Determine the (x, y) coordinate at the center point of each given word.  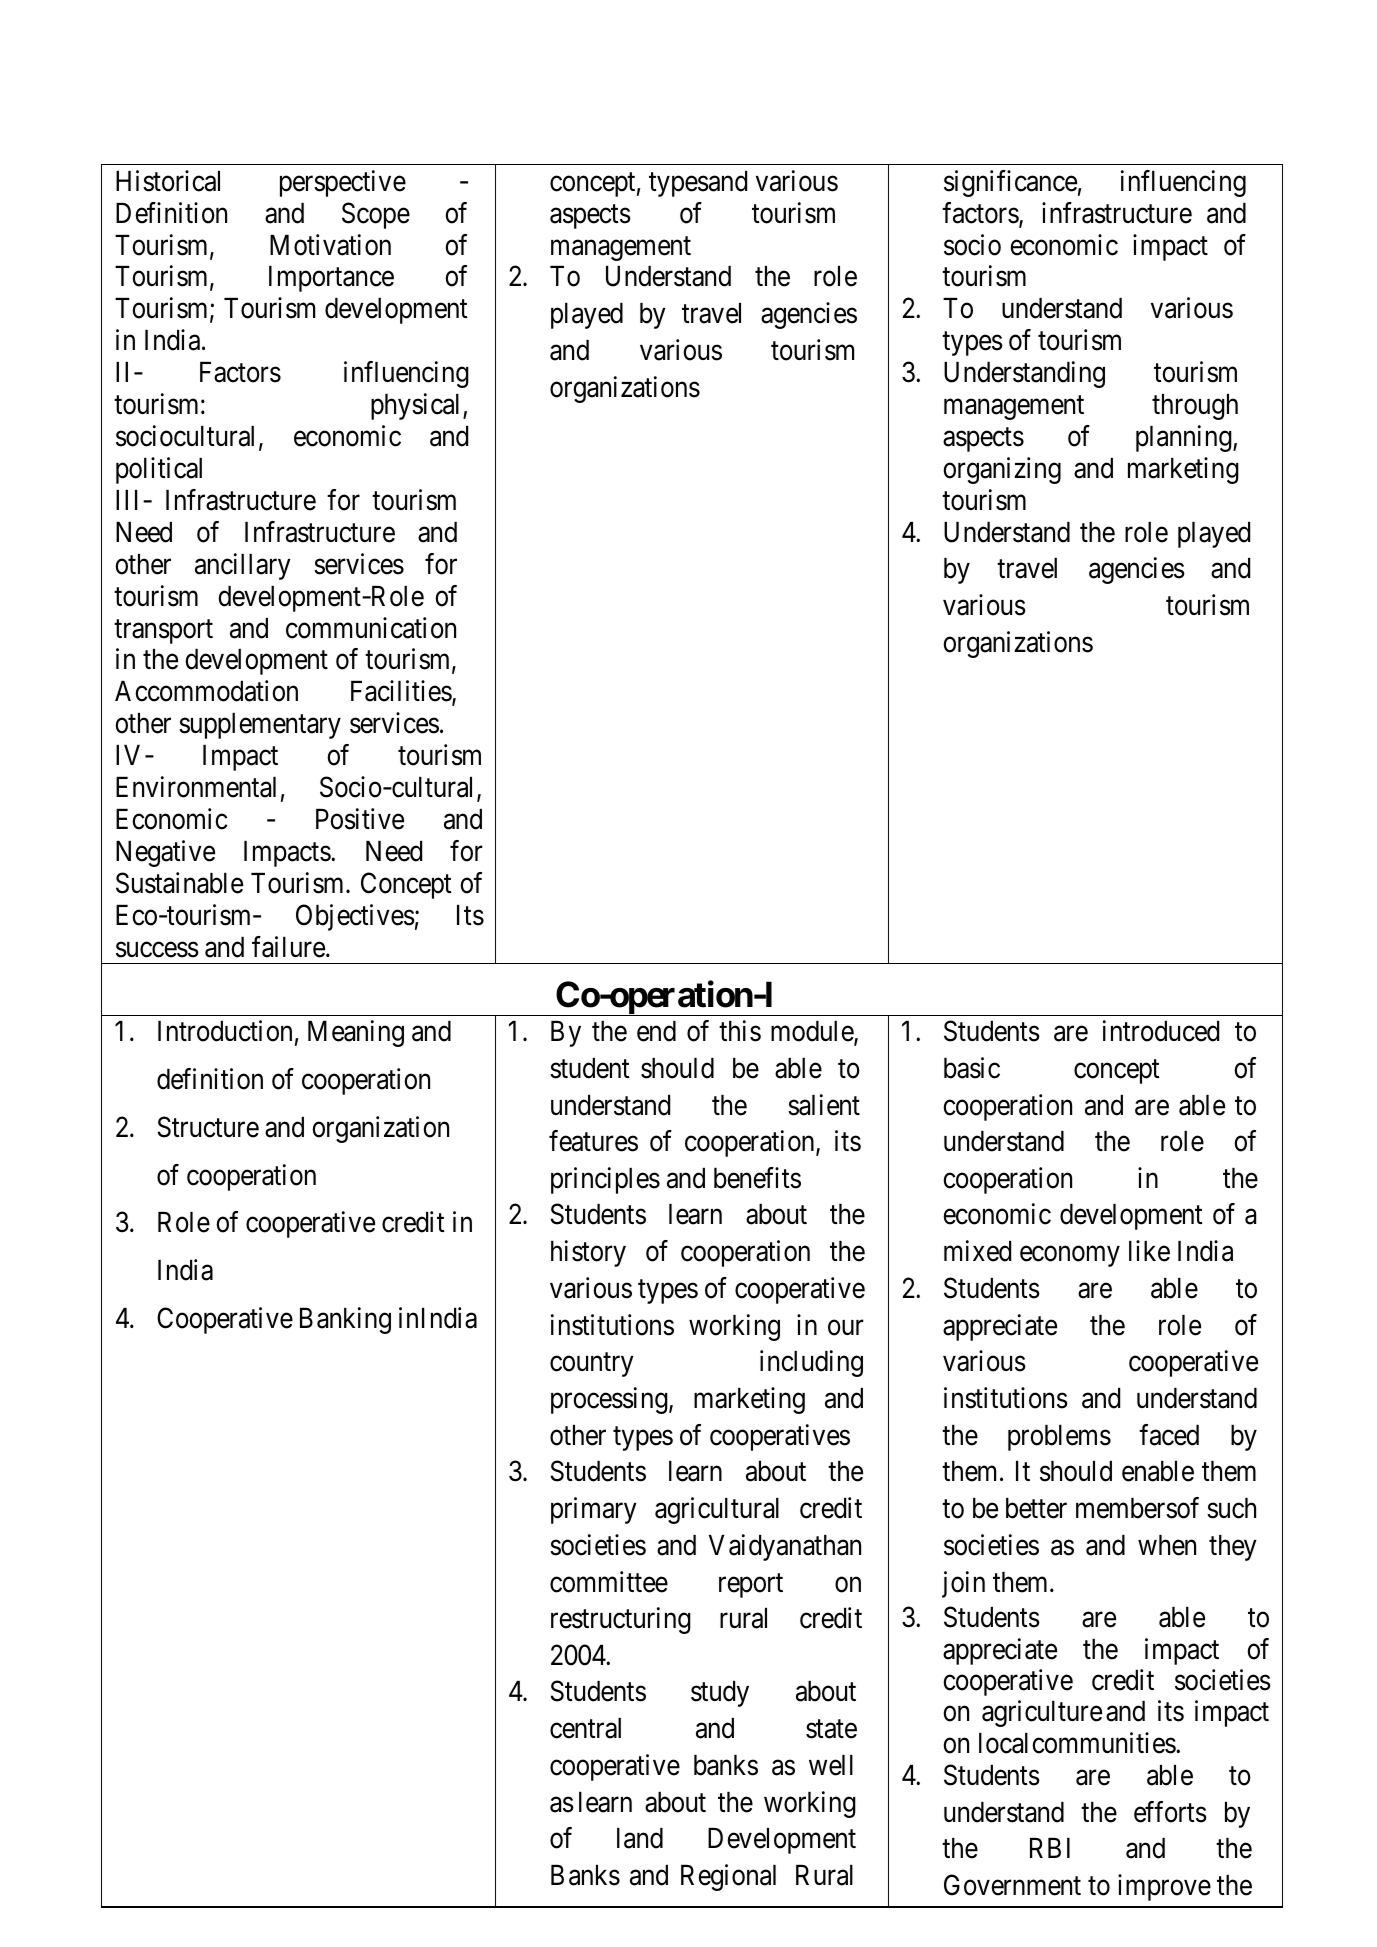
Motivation (330, 245)
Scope (376, 215)
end (656, 1031)
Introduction (225, 1031)
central (585, 1728)
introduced (1161, 1031)
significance (1010, 183)
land (640, 1838)
